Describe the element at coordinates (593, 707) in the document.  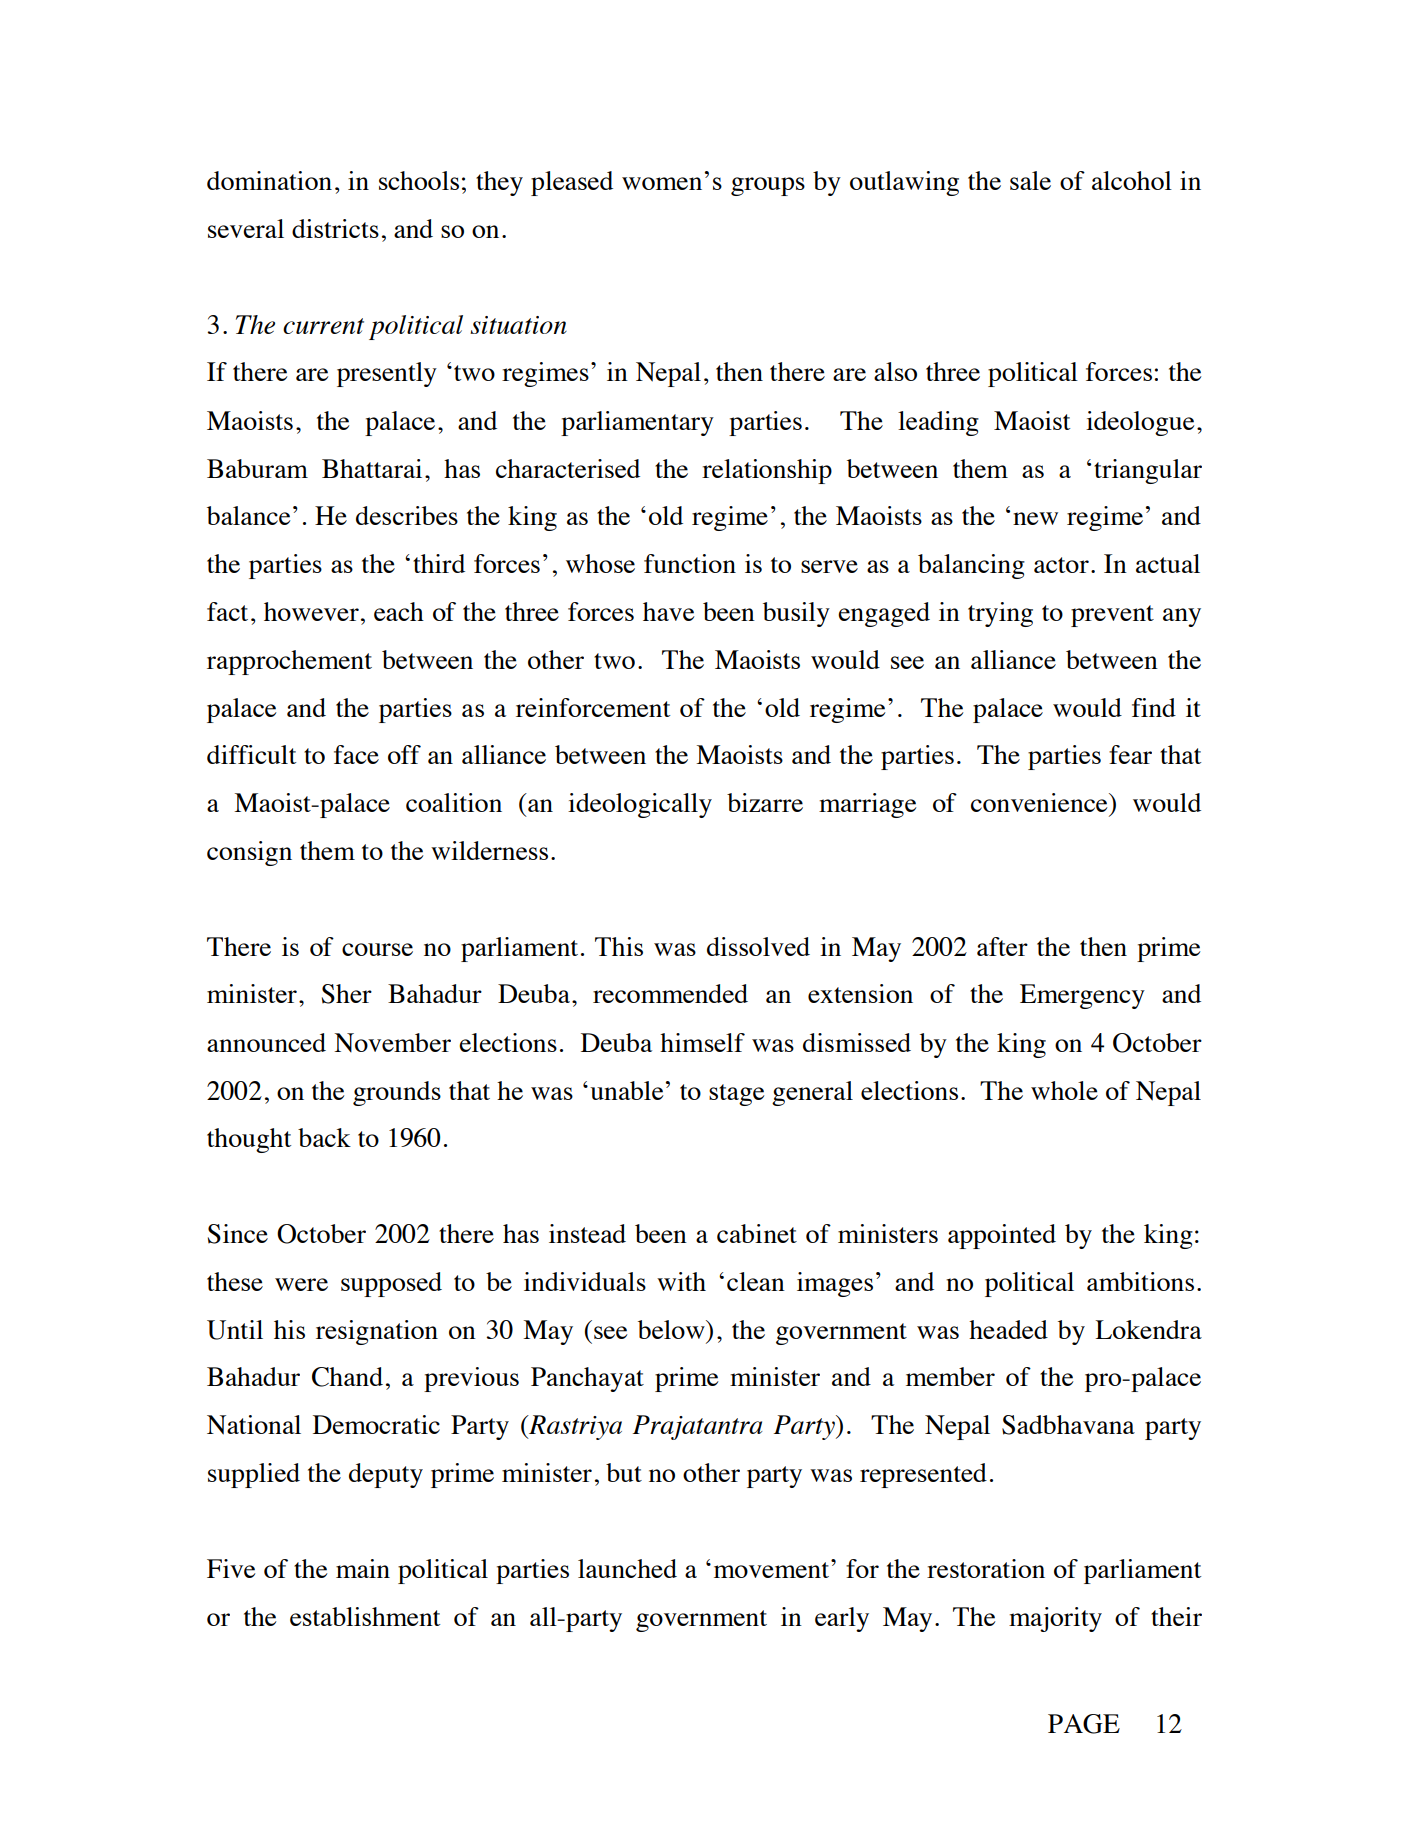
I see `reinforcement` at that location.
